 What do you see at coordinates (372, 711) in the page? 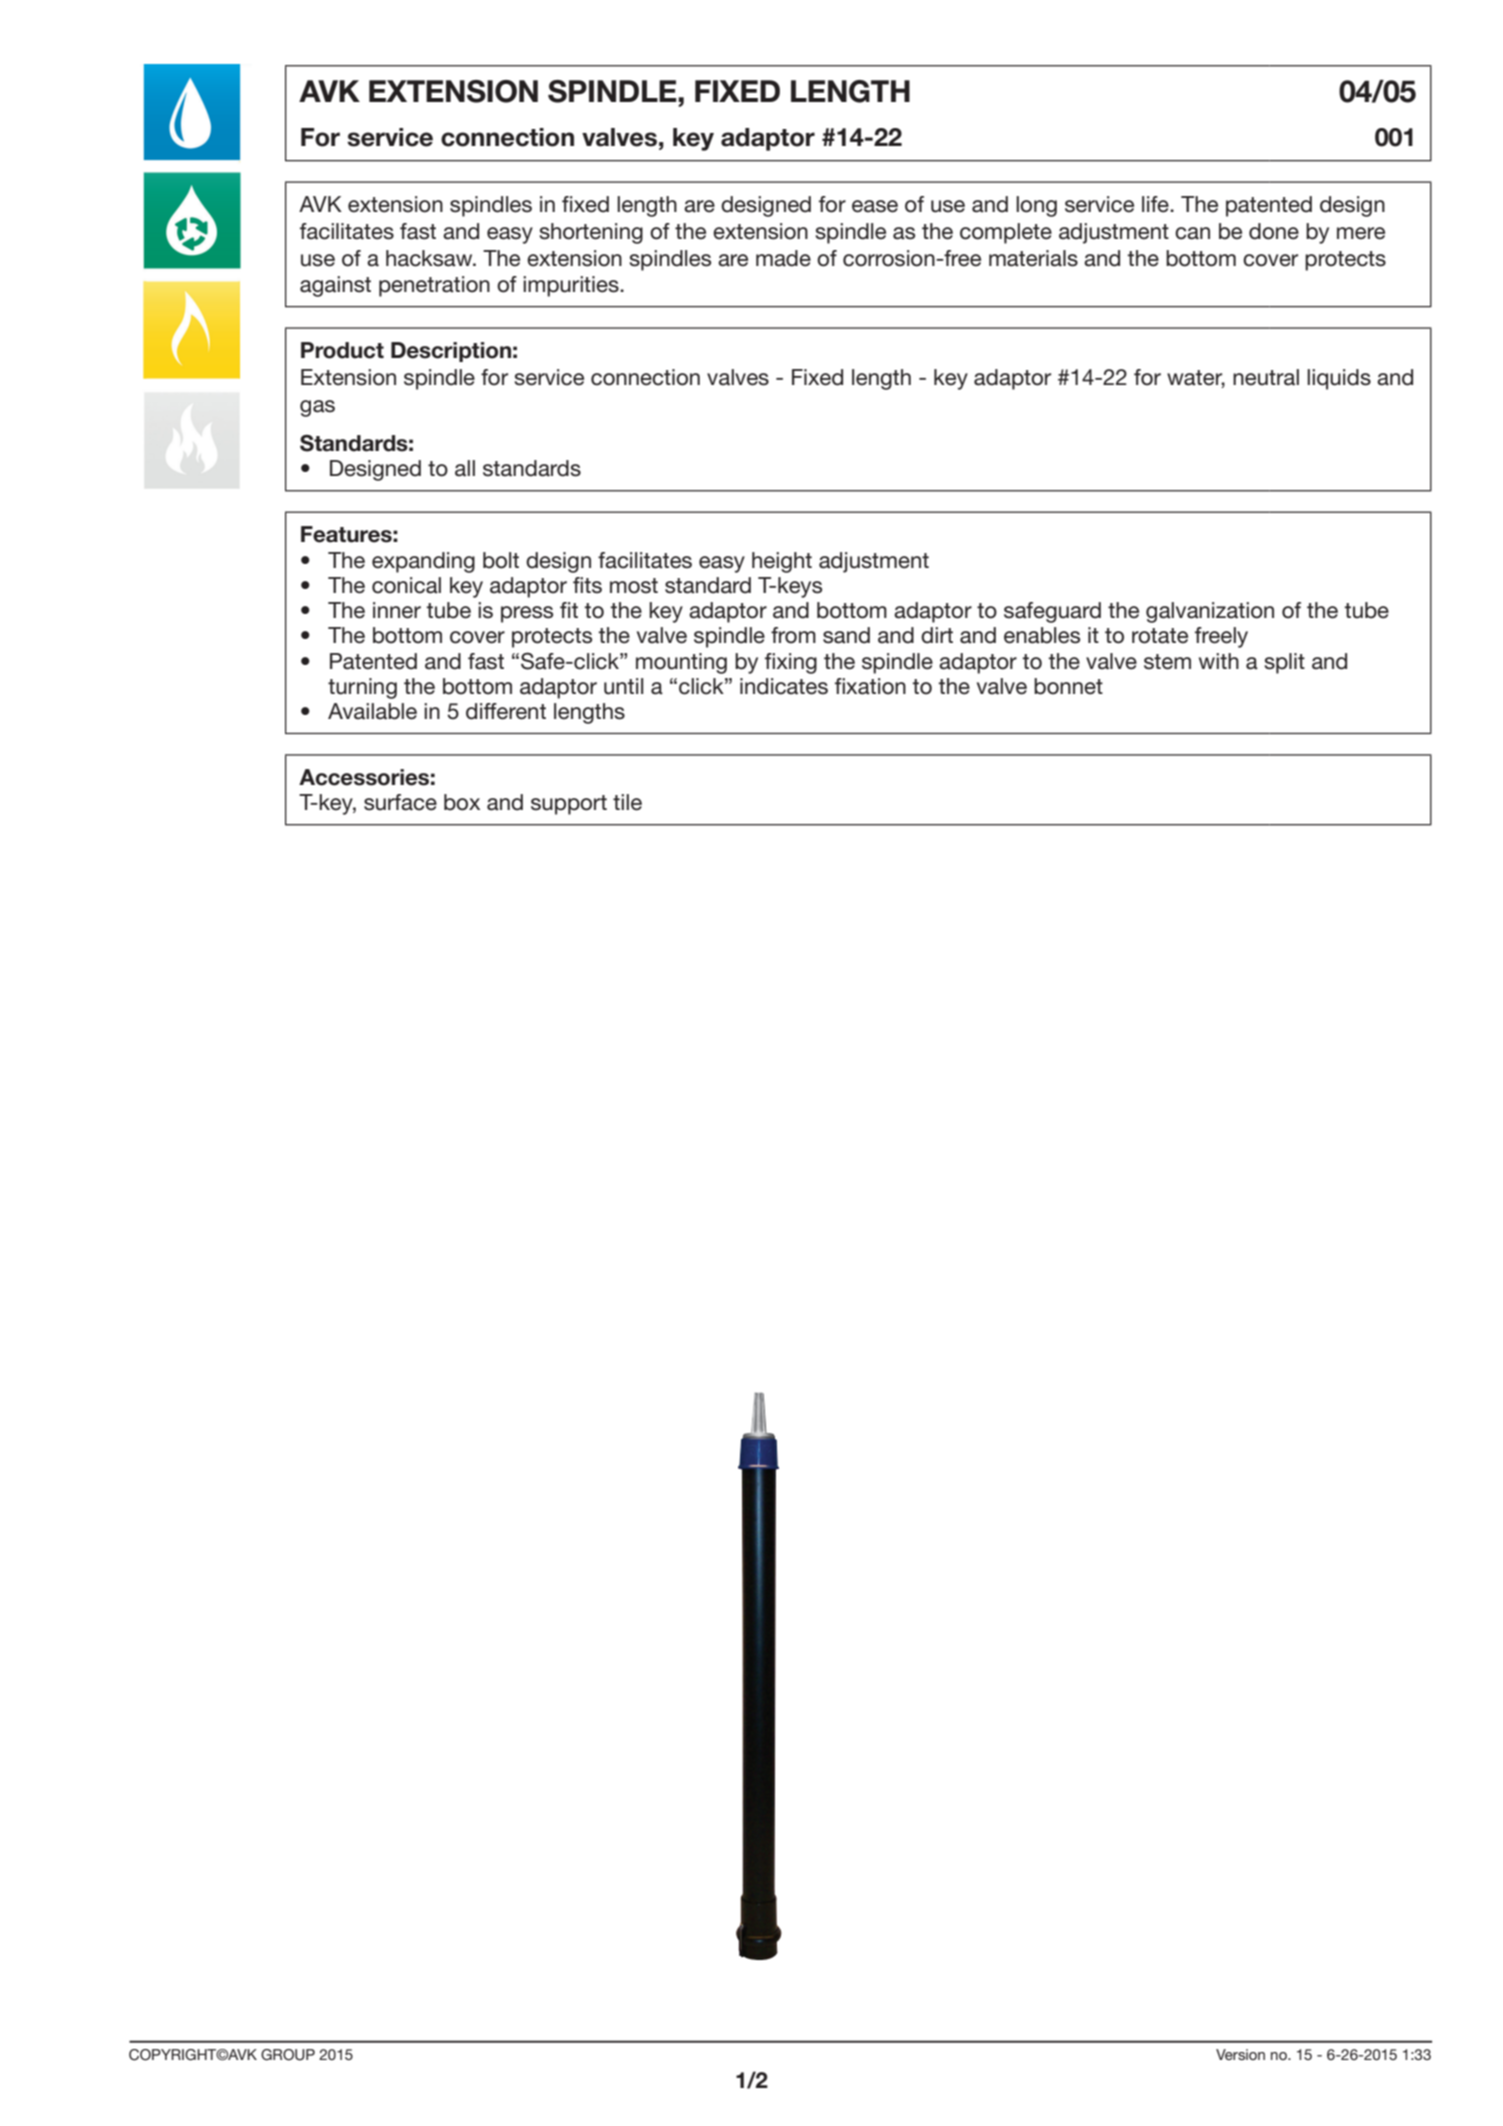
I see `Available` at bounding box center [372, 711].
